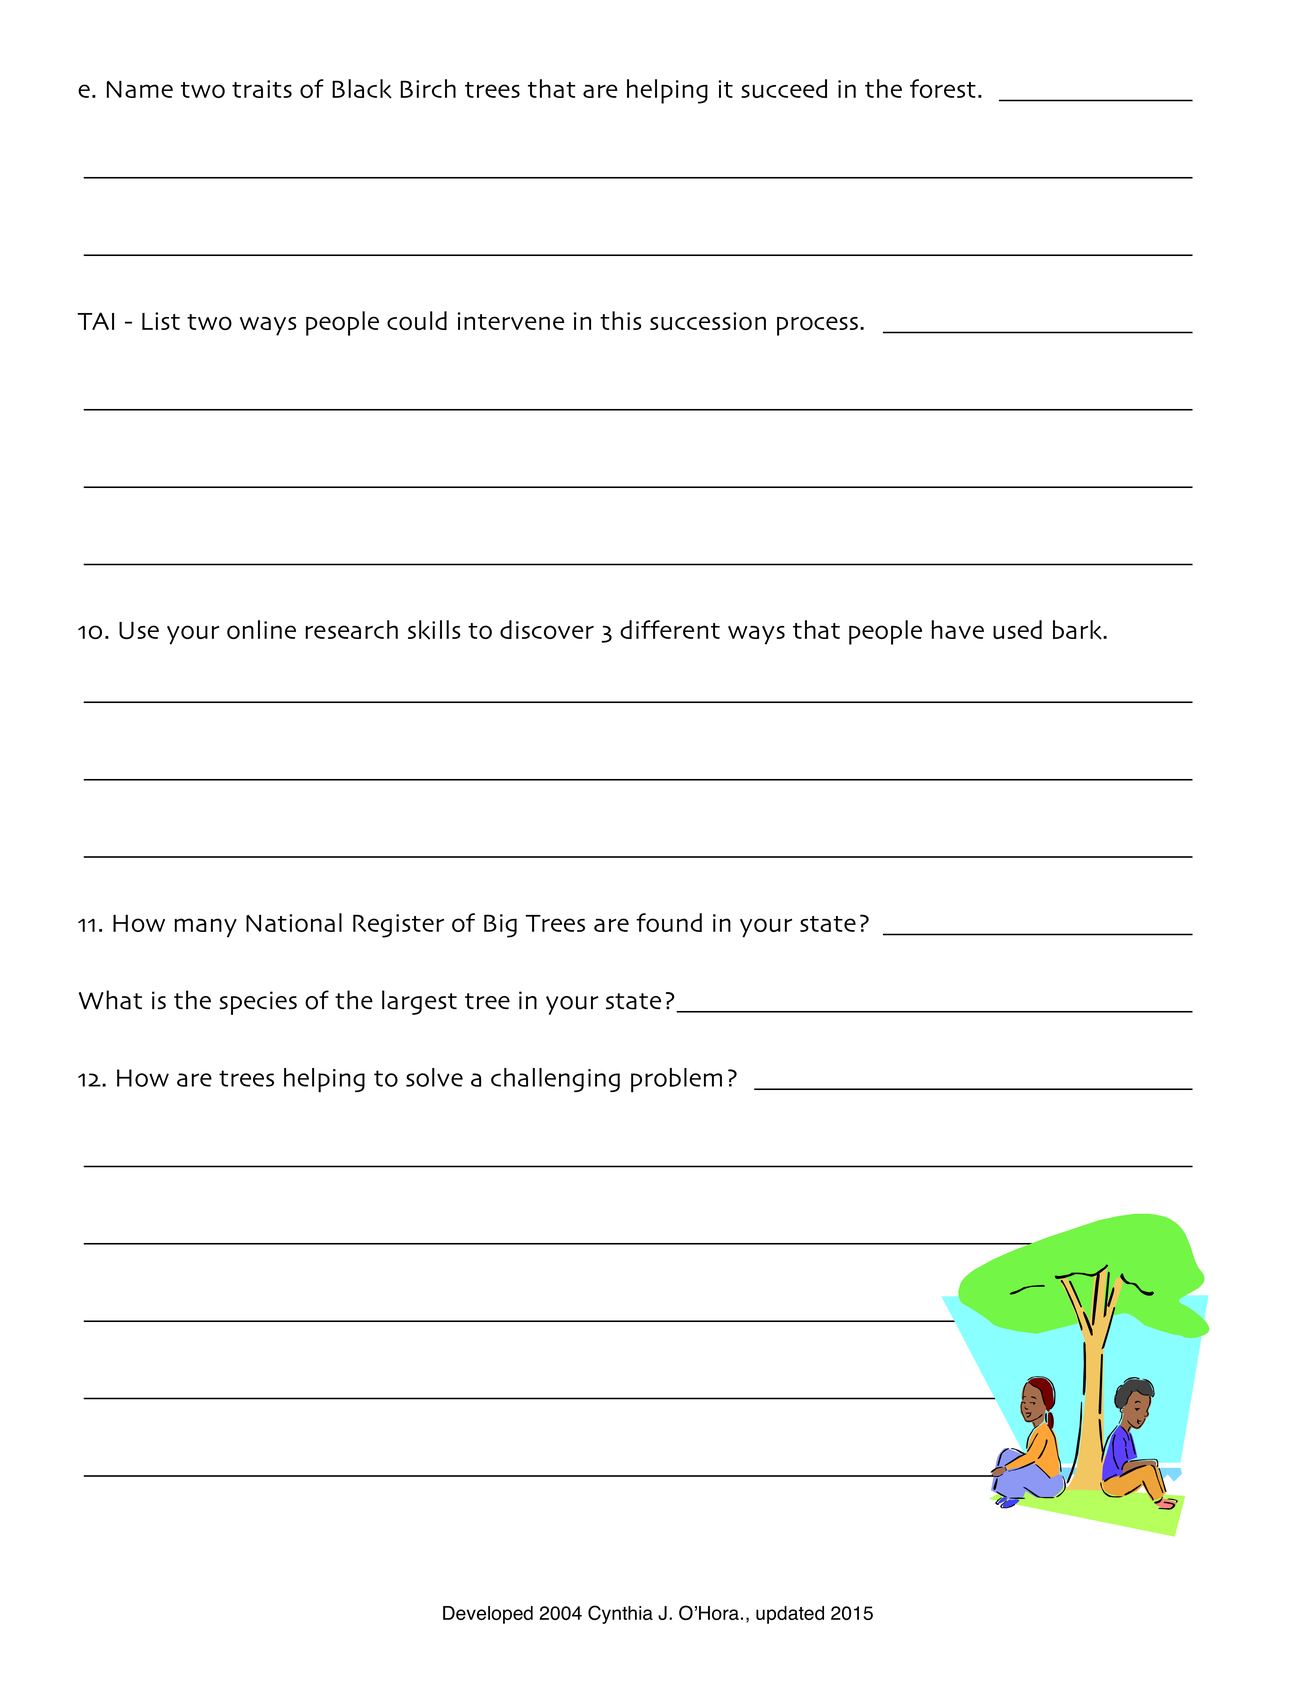  What do you see at coordinates (669, 922) in the image?
I see `found` at bounding box center [669, 922].
